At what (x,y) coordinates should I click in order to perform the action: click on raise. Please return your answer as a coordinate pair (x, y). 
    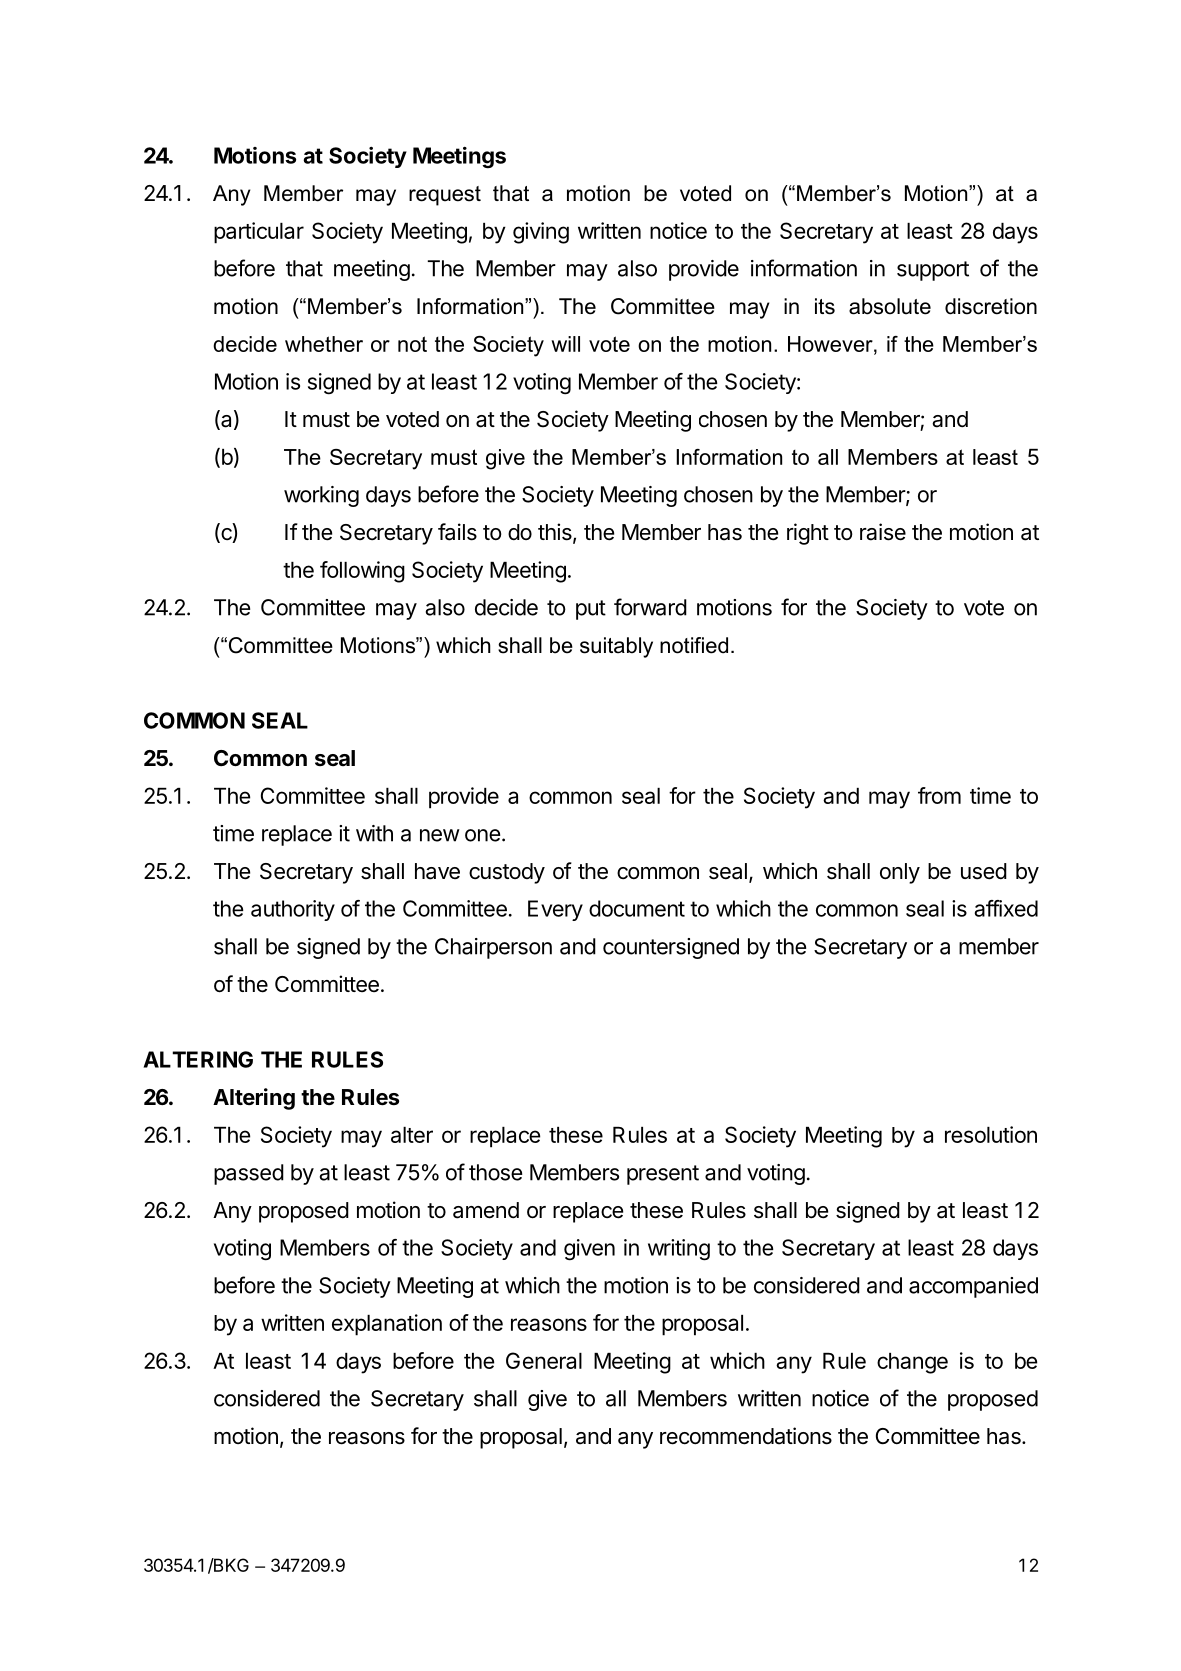
    Looking at the image, I should click on (883, 532).
